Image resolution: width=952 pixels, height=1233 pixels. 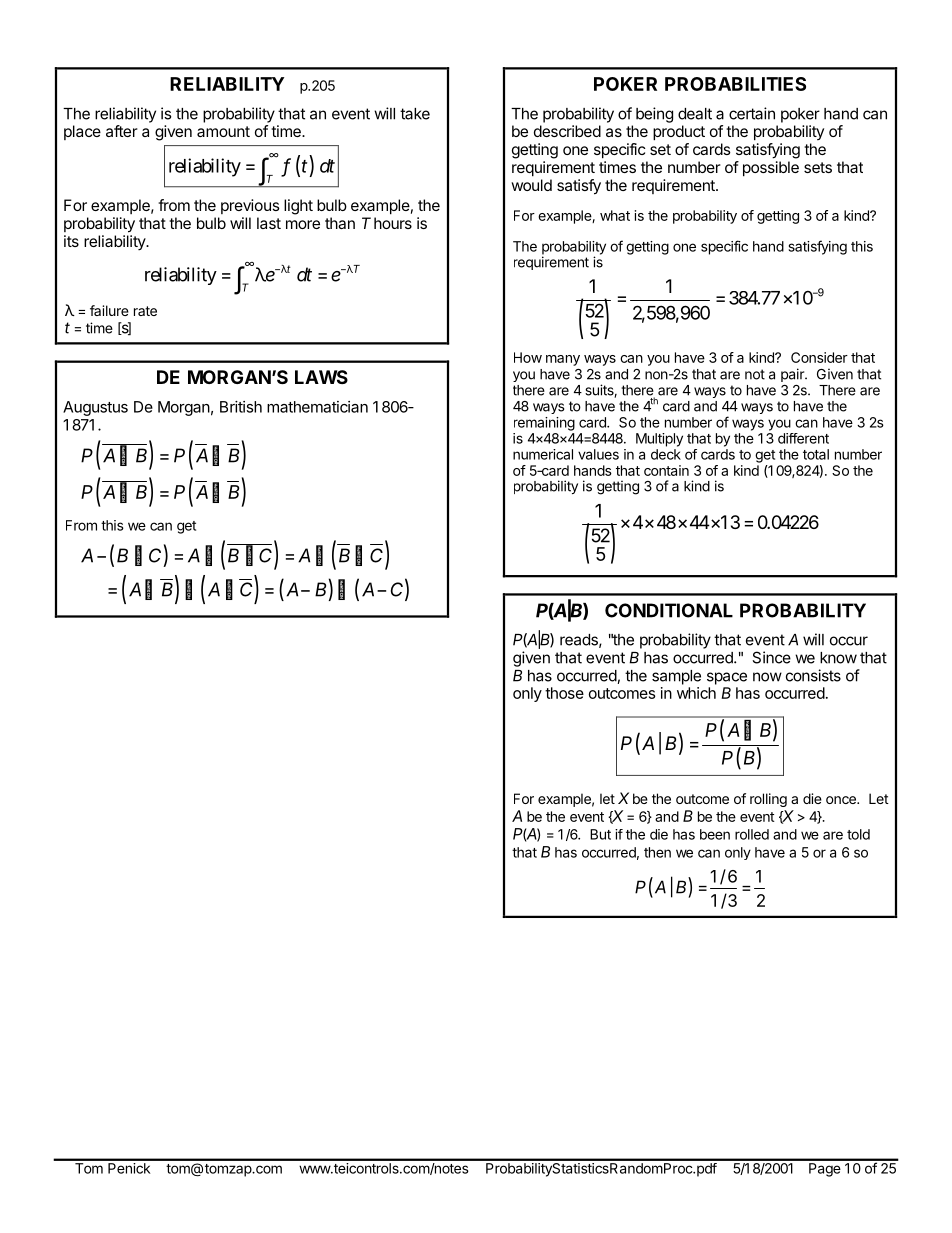 I want to click on total, so click(x=816, y=454).
